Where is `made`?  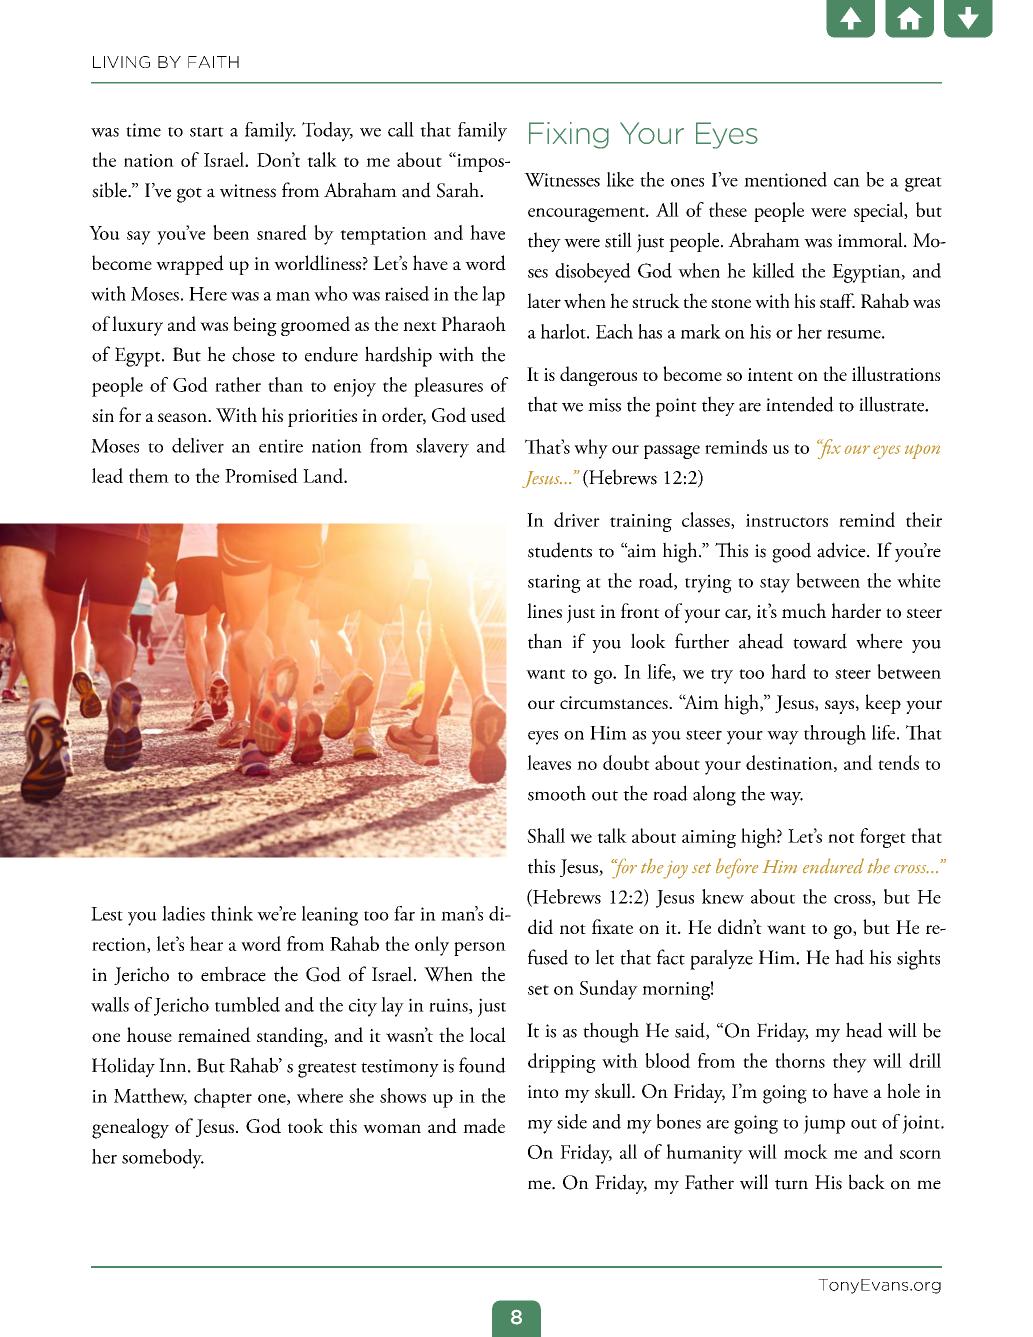 made is located at coordinates (484, 1126).
